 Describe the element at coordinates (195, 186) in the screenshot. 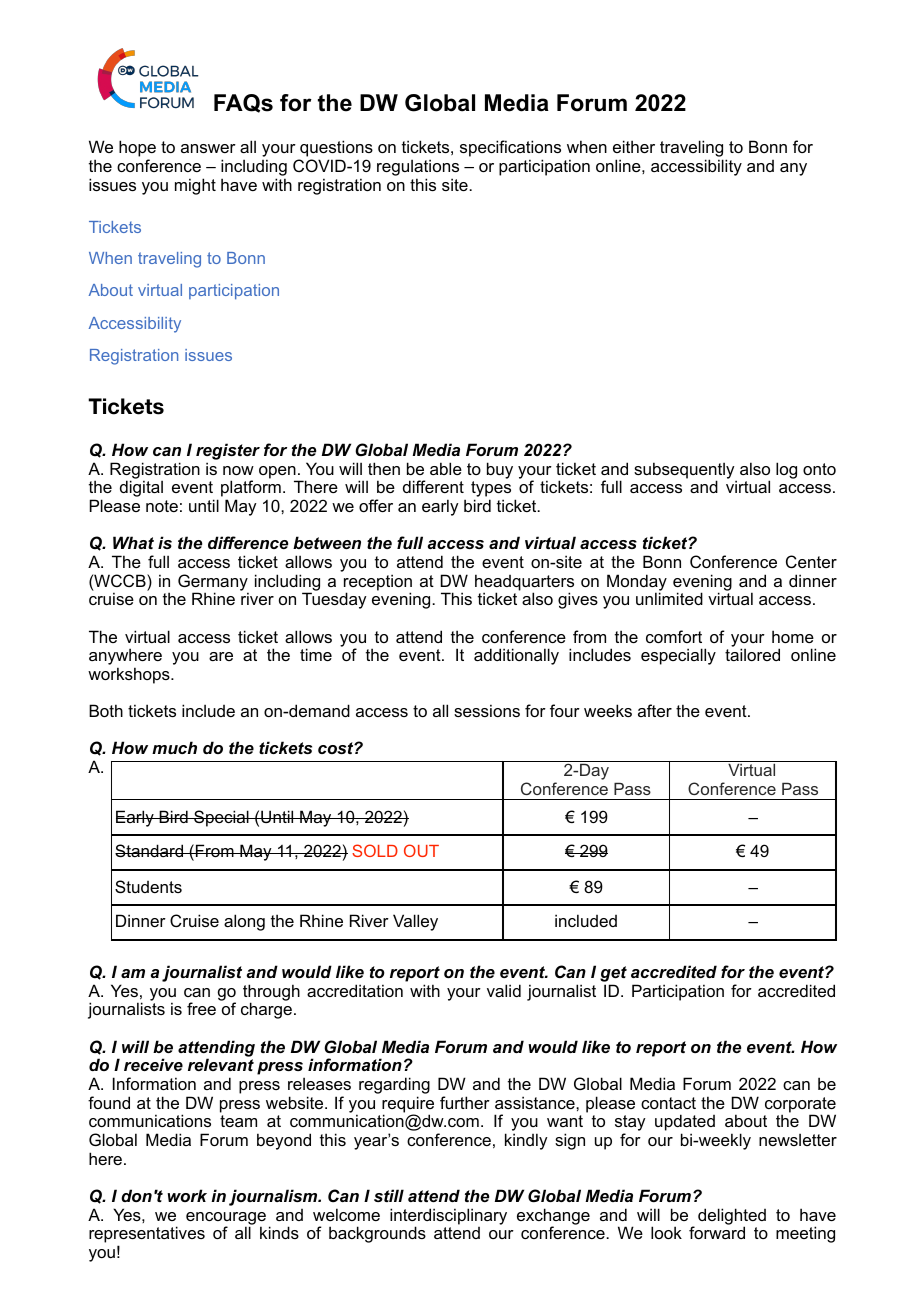

I see `might` at that location.
